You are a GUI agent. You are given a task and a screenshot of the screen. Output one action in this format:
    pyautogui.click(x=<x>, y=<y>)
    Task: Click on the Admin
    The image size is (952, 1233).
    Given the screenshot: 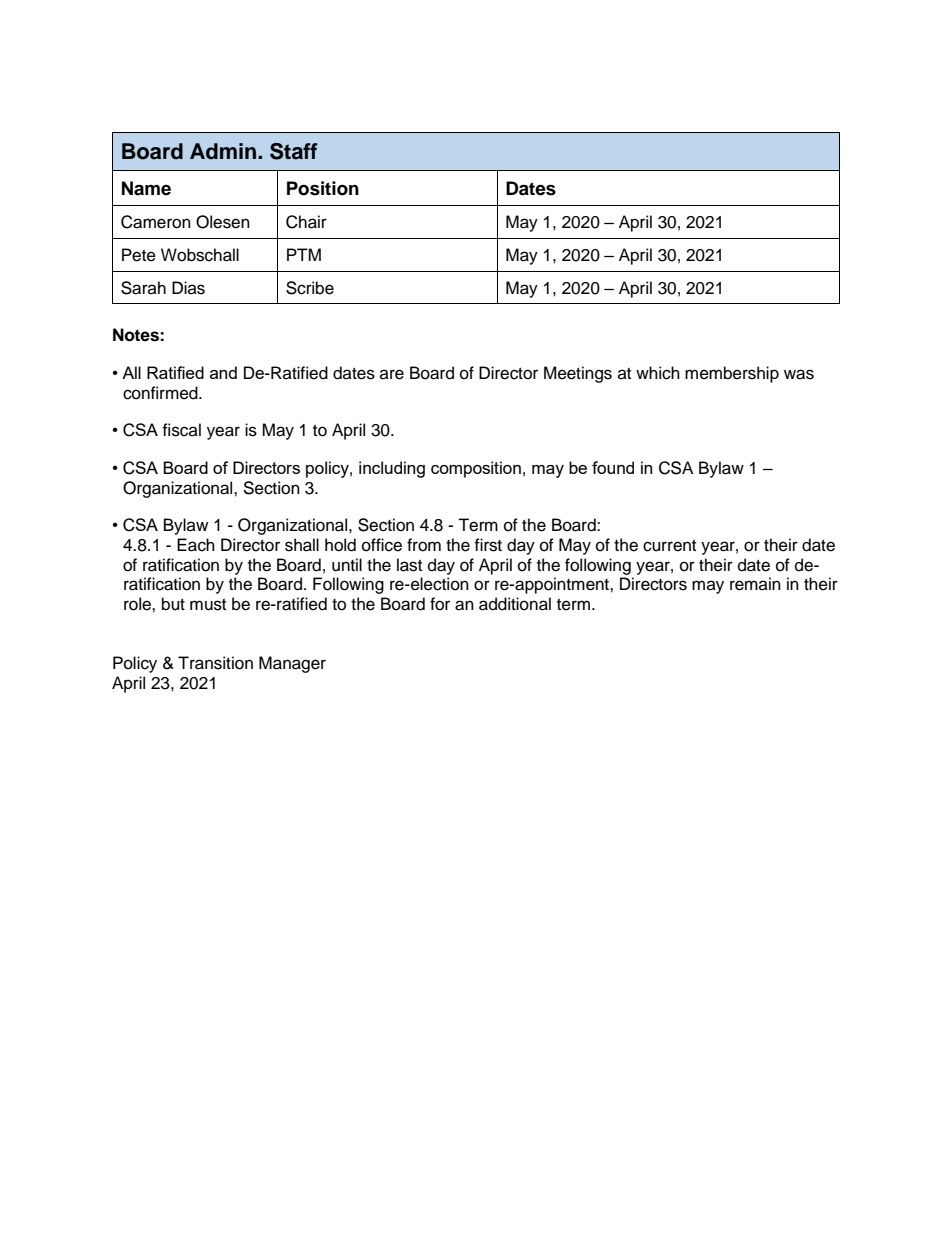 What is the action you would take?
    pyautogui.click(x=223, y=151)
